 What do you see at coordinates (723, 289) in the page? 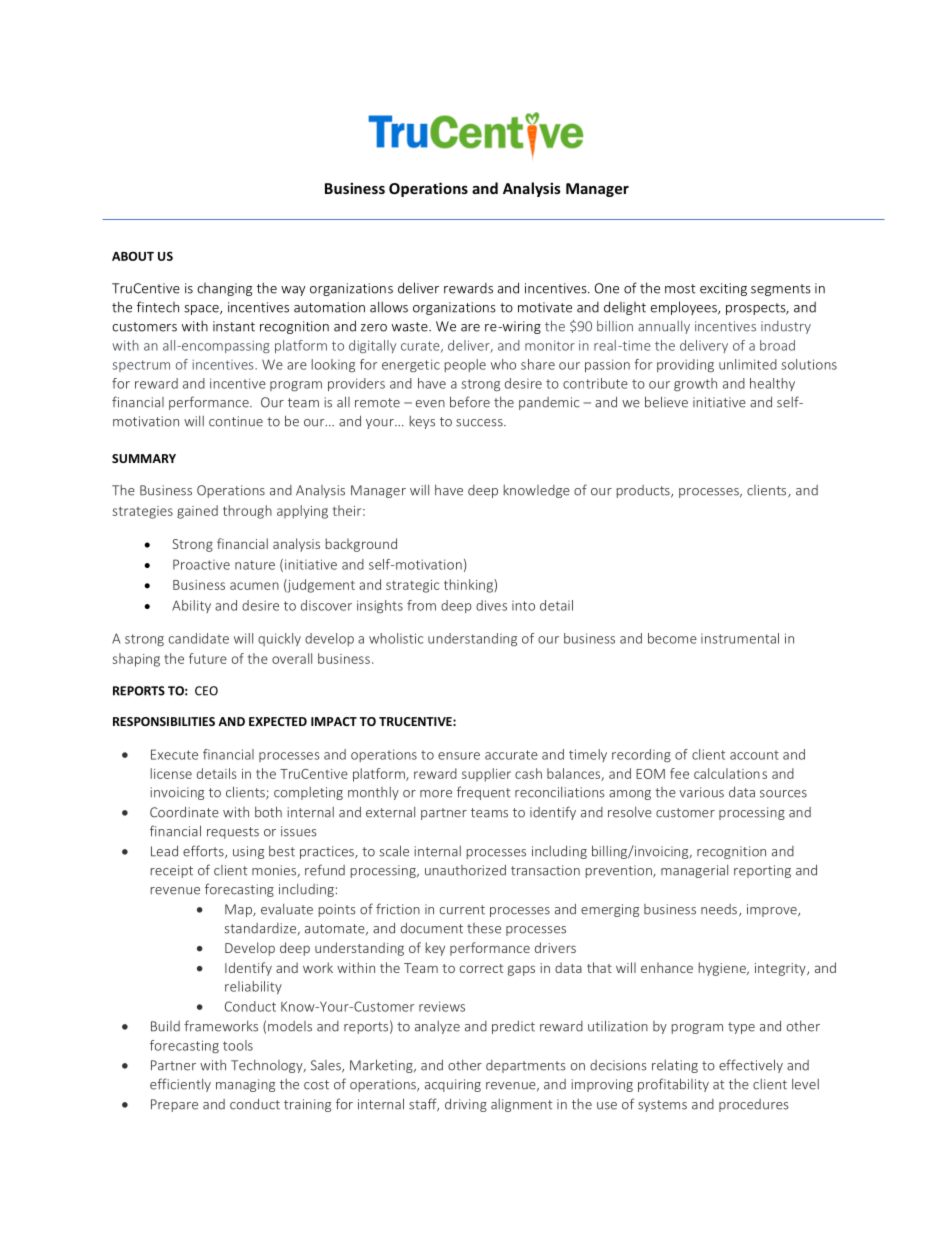
I see `exciting` at bounding box center [723, 289].
